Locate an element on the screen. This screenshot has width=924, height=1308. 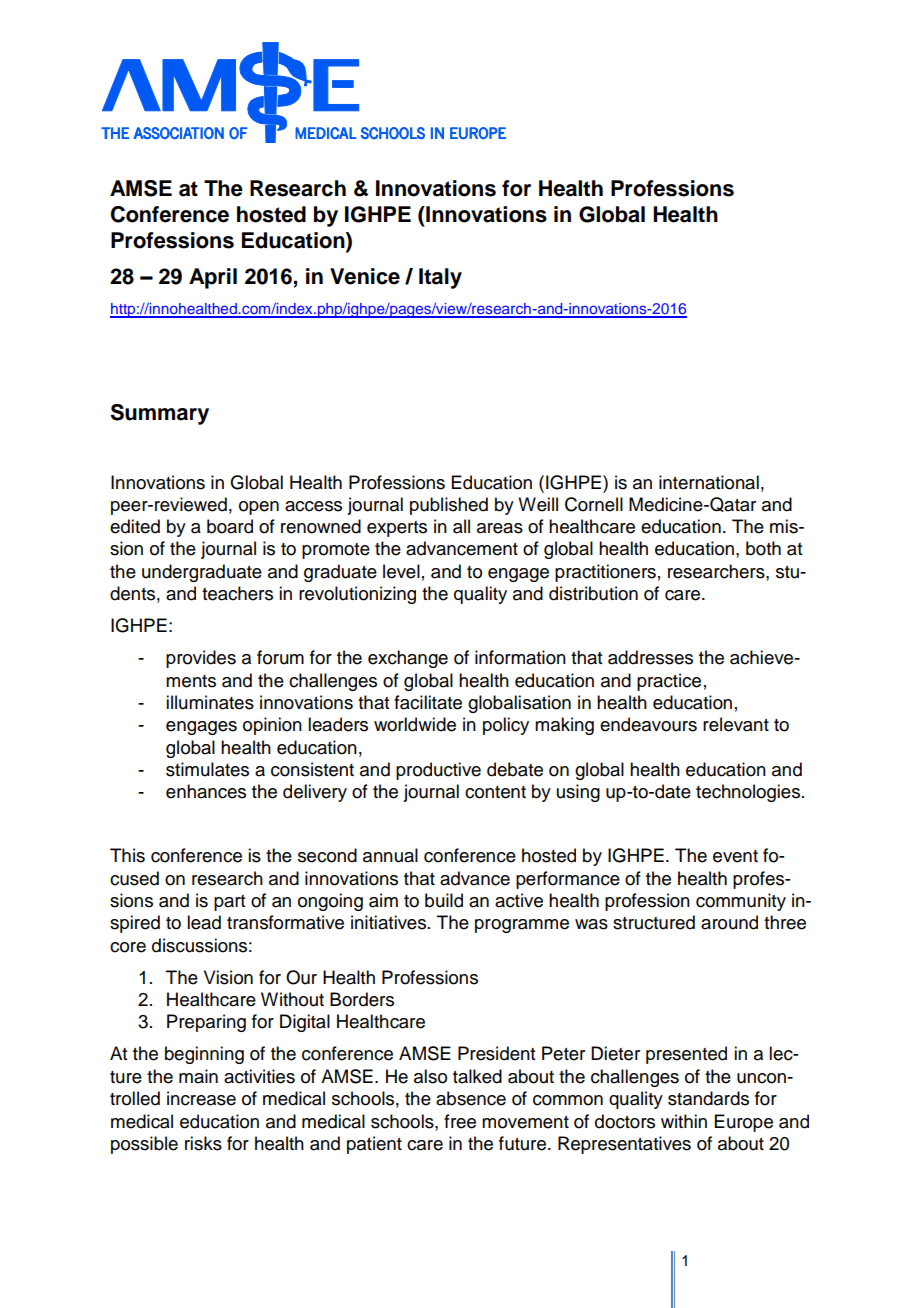
free is located at coordinates (460, 1121).
